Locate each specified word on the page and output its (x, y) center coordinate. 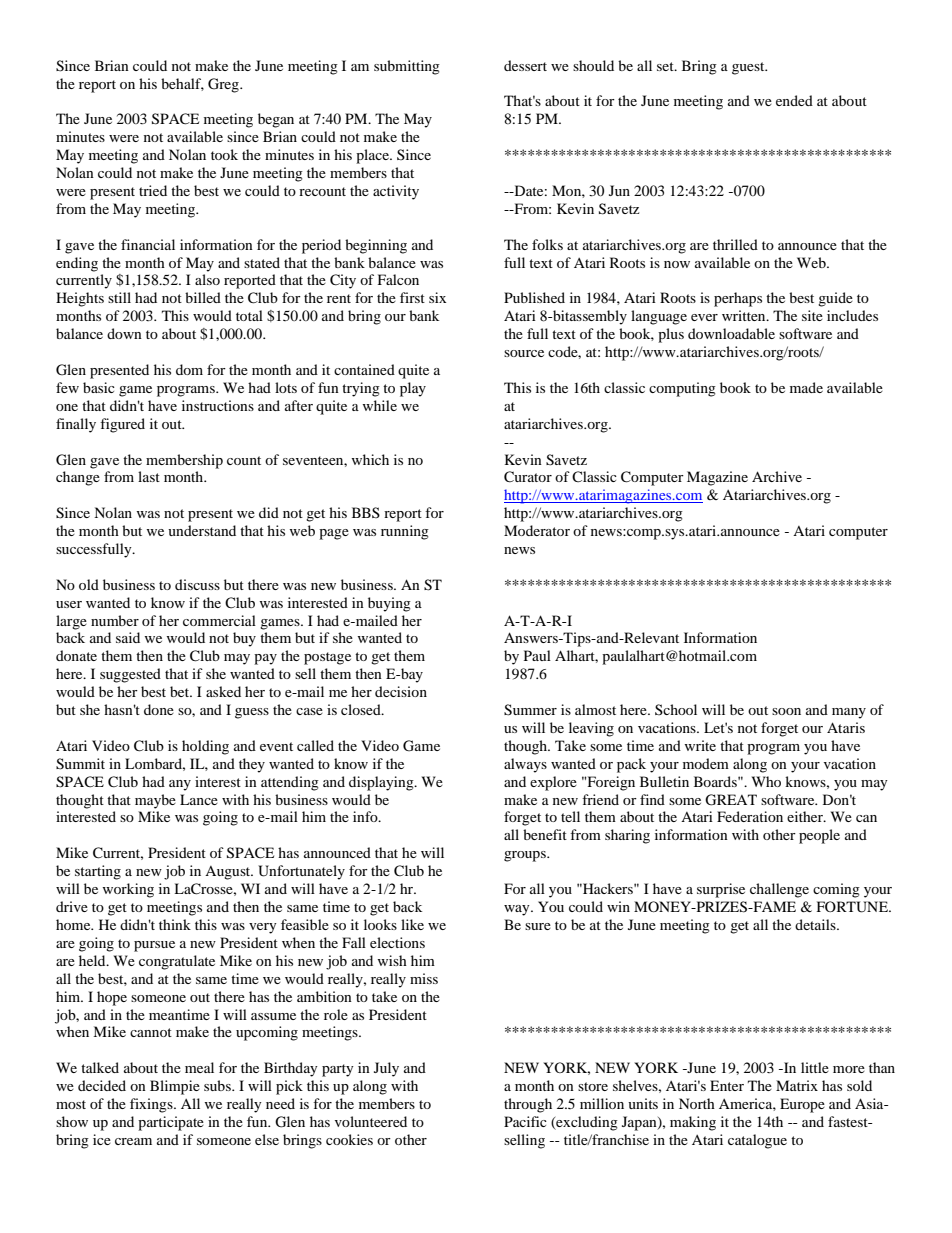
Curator (528, 477)
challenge (779, 890)
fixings (152, 1105)
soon (786, 711)
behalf (182, 84)
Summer (530, 710)
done (159, 709)
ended (794, 100)
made (806, 387)
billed (203, 297)
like (412, 924)
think (175, 924)
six (437, 297)
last (149, 476)
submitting (407, 67)
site (812, 315)
